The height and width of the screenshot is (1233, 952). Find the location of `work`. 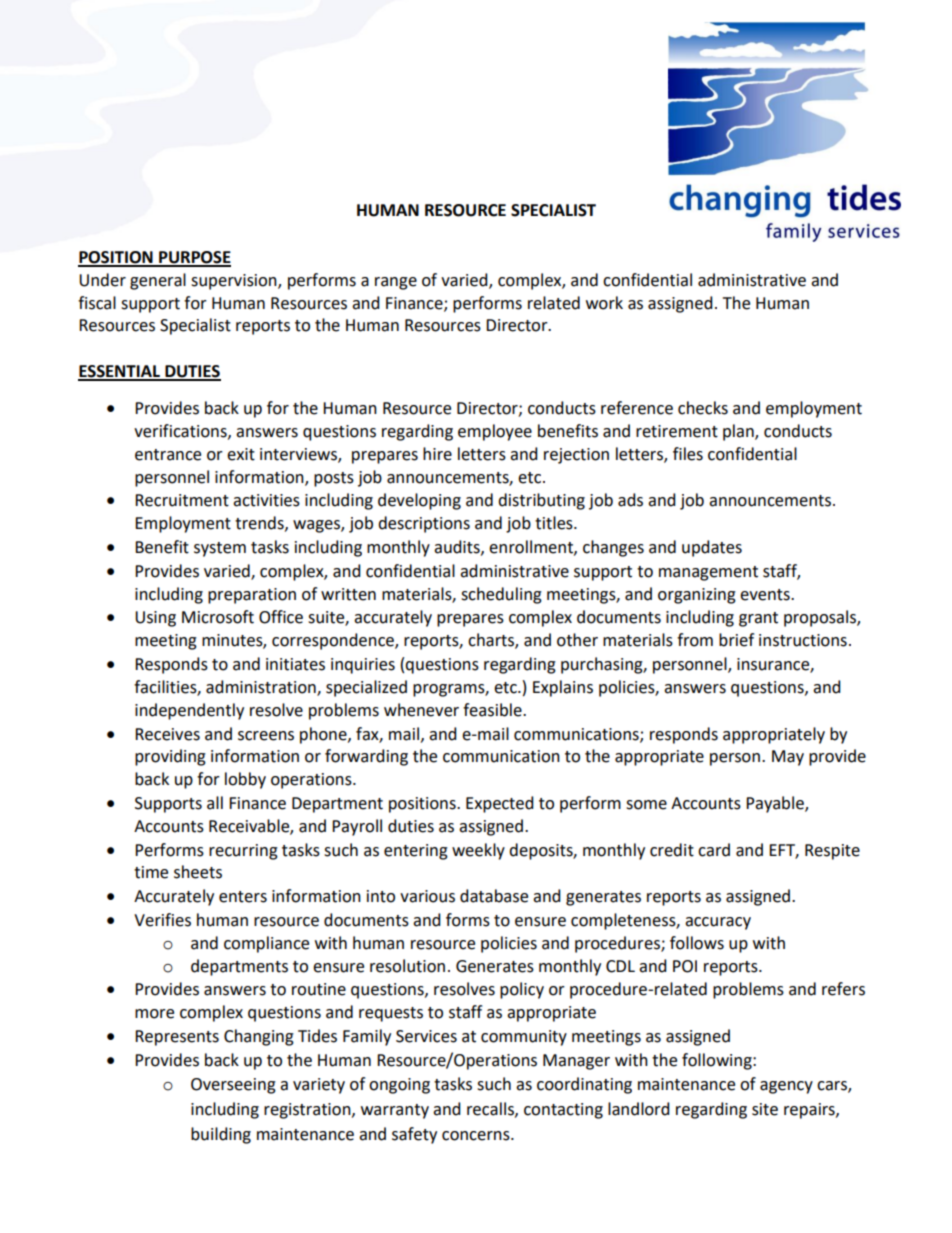

work is located at coordinates (604, 303).
